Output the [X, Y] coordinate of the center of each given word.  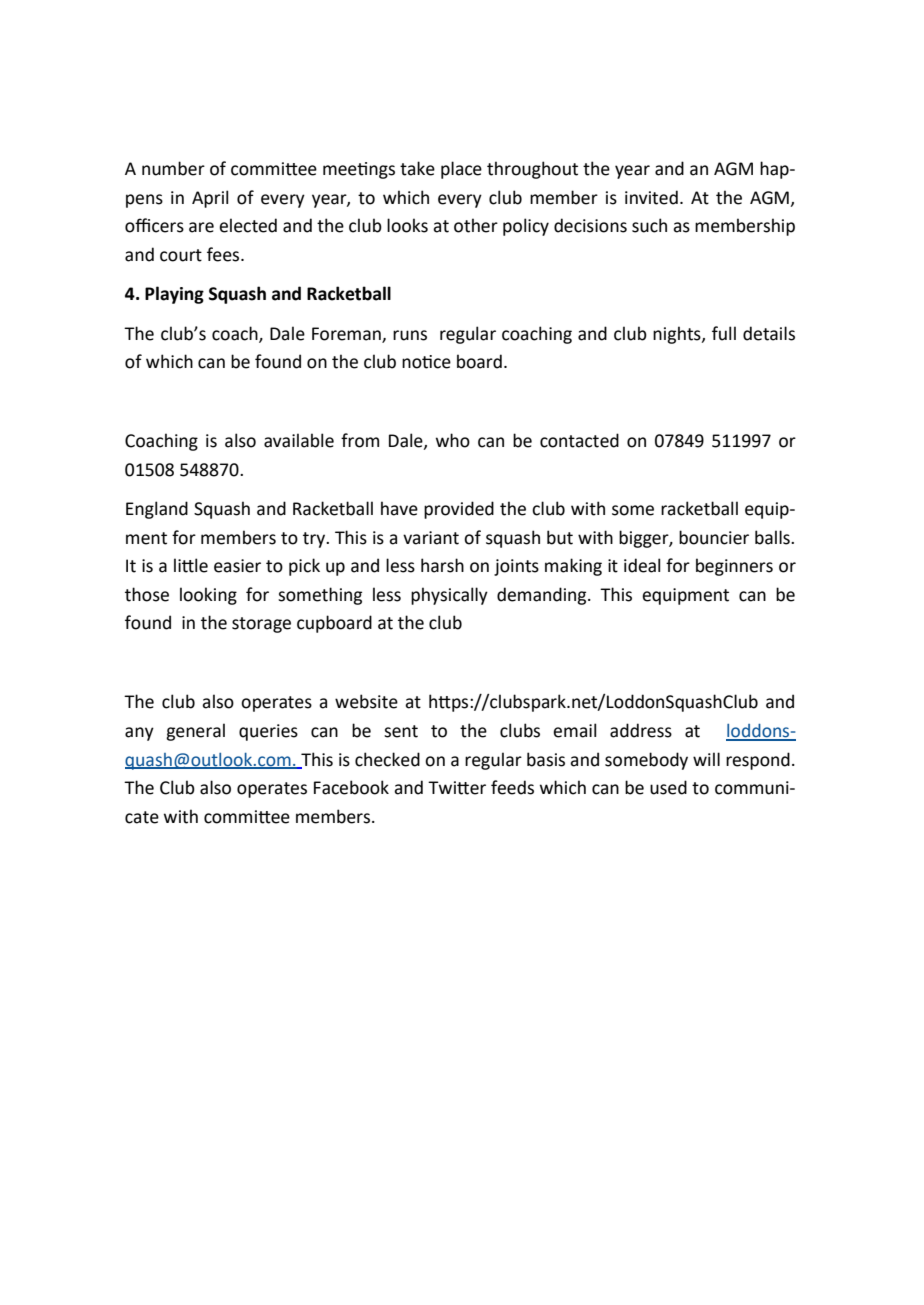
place [461, 170]
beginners [734, 567]
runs [410, 335]
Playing [174, 295]
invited [651, 197]
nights [678, 335]
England [157, 510]
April [210, 199]
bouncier [714, 537]
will [706, 759]
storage [261, 625]
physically [449, 596]
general [195, 732]
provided [459, 510]
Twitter [457, 788]
